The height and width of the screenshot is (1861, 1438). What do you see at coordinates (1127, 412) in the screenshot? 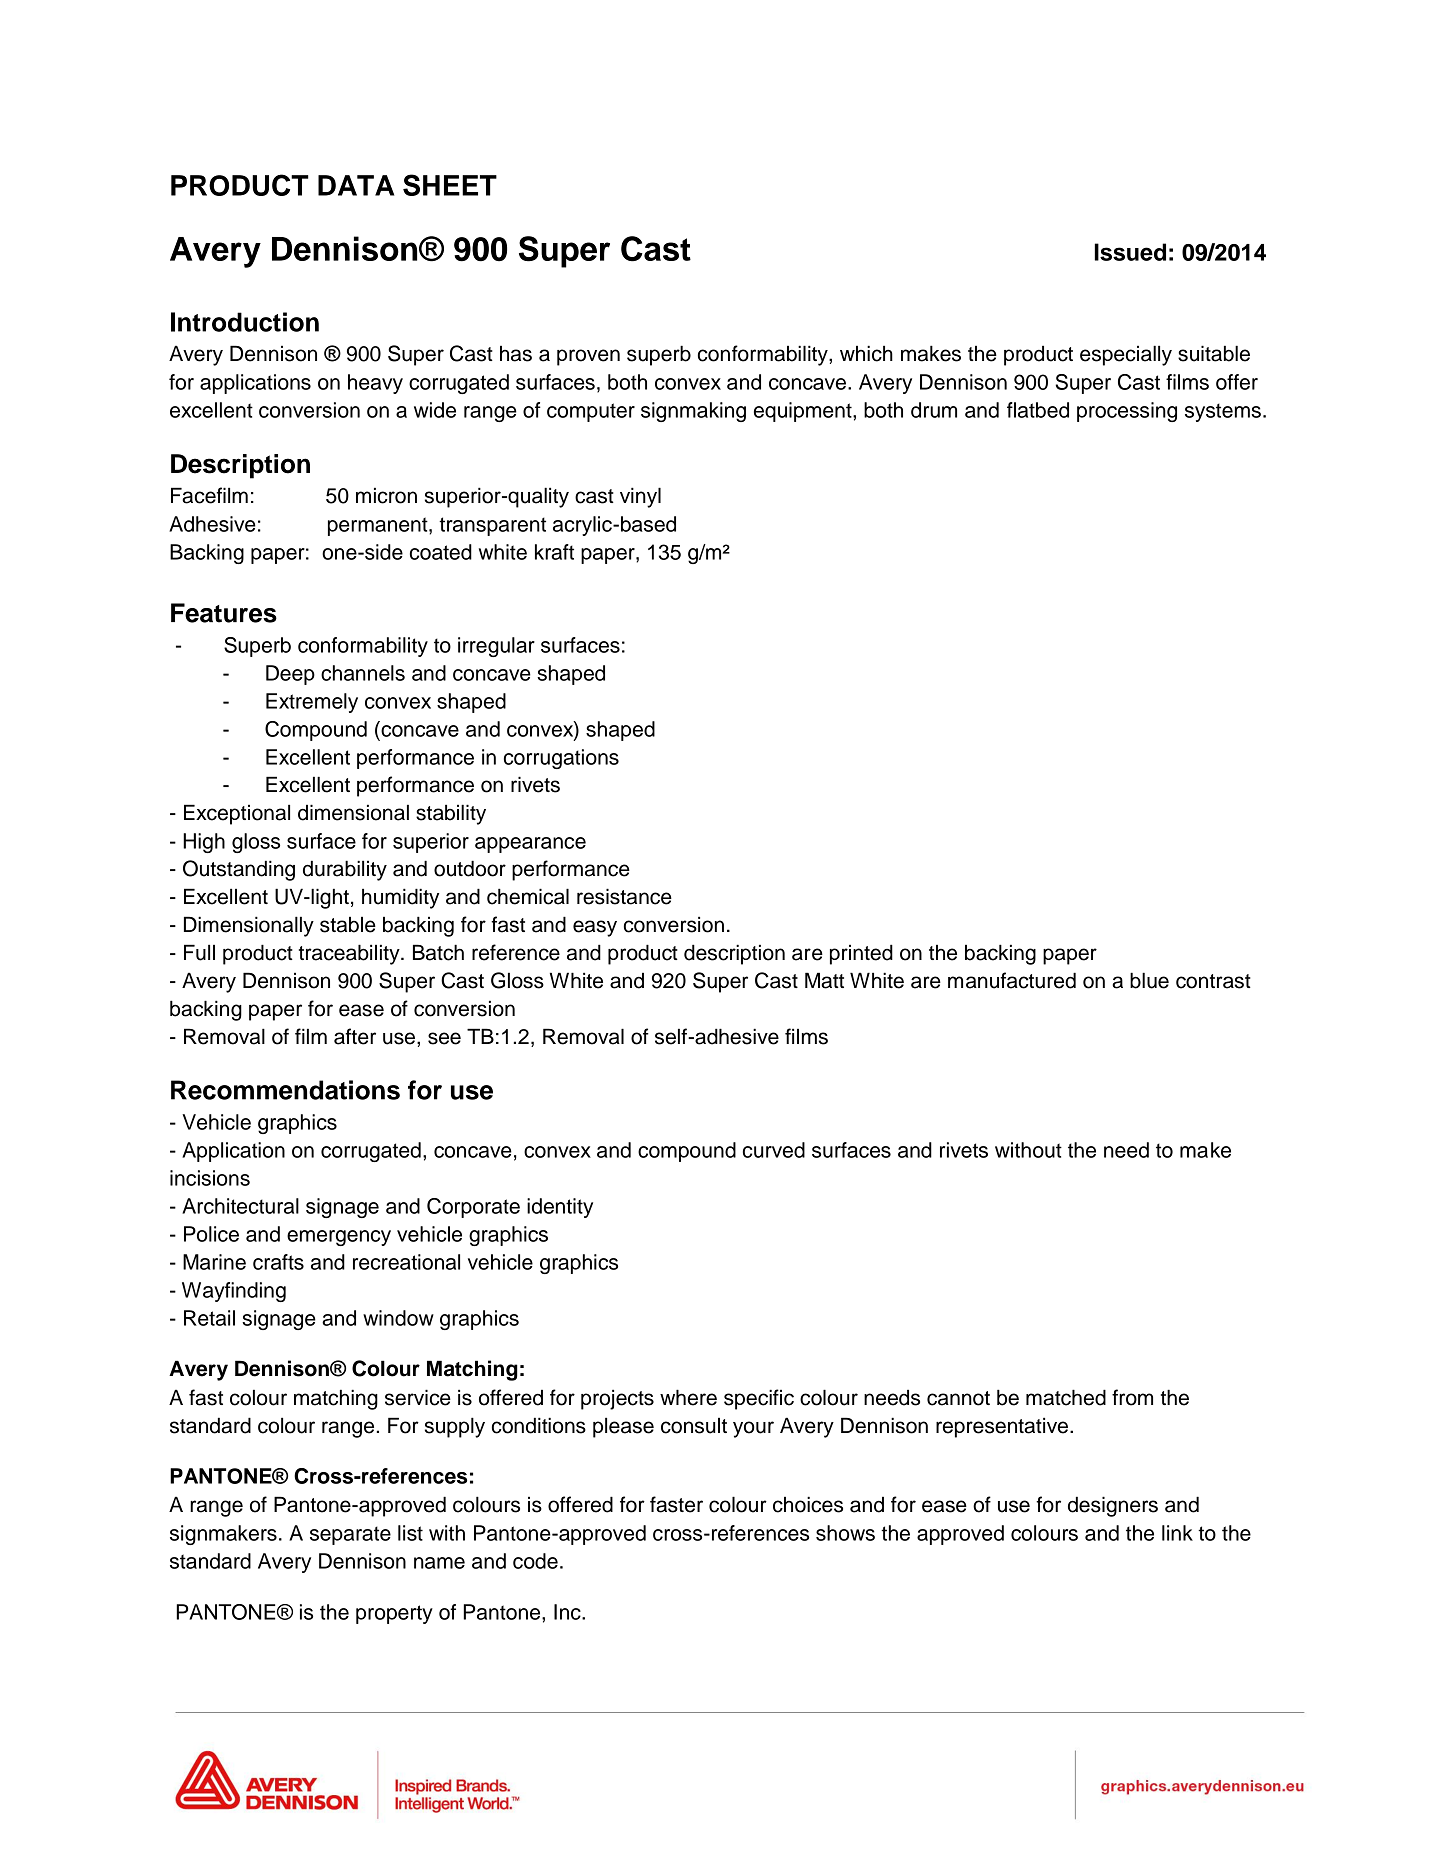
I see `processing` at bounding box center [1127, 412].
